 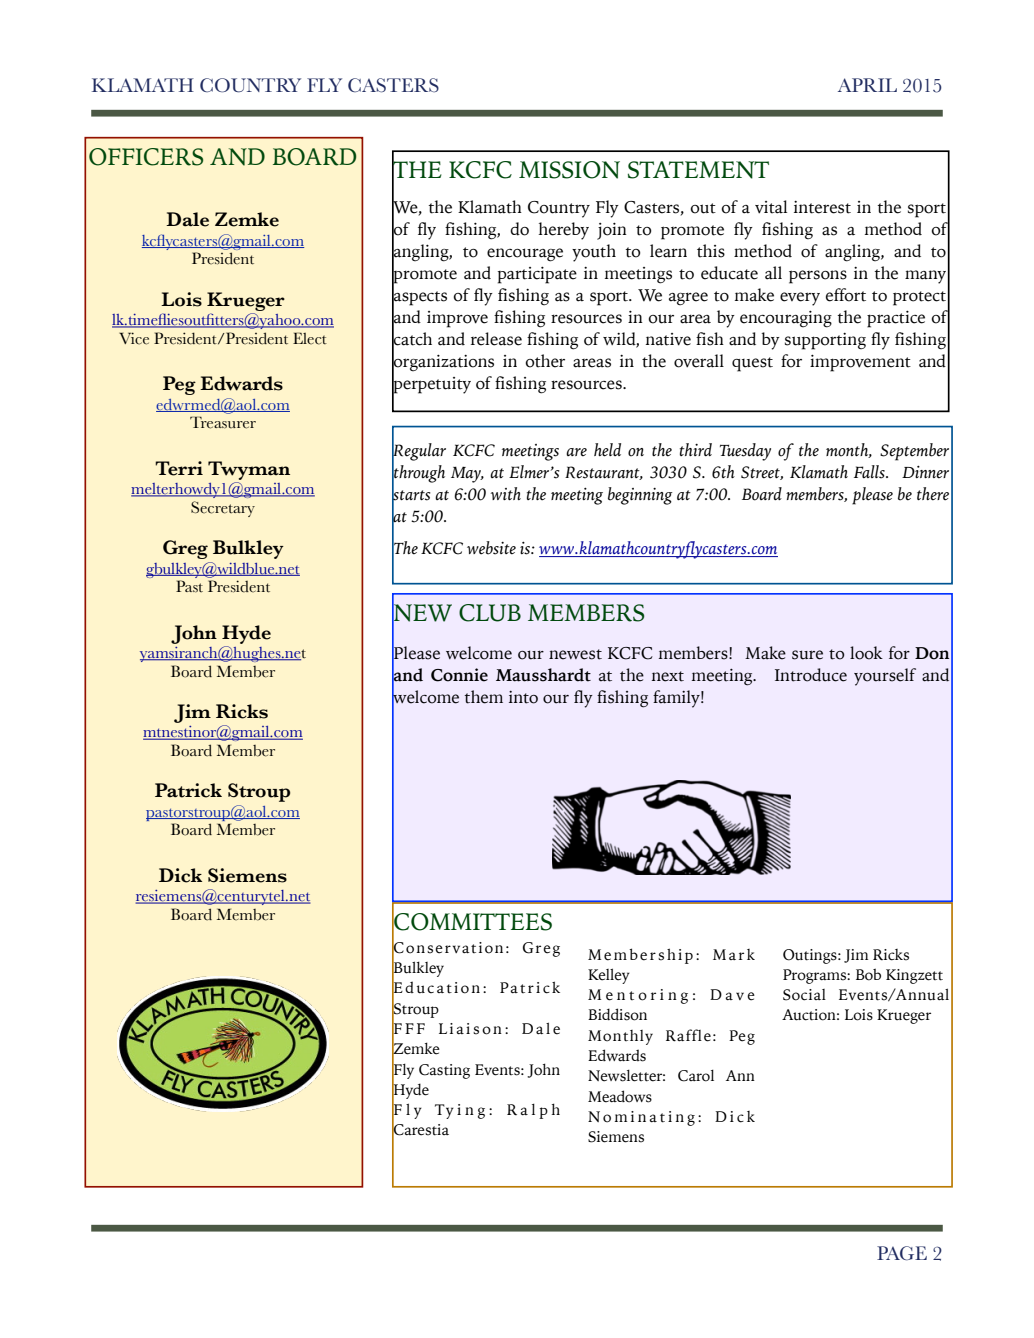 What do you see at coordinates (146, 157) in the document?
I see `OFFICERS` at bounding box center [146, 157].
